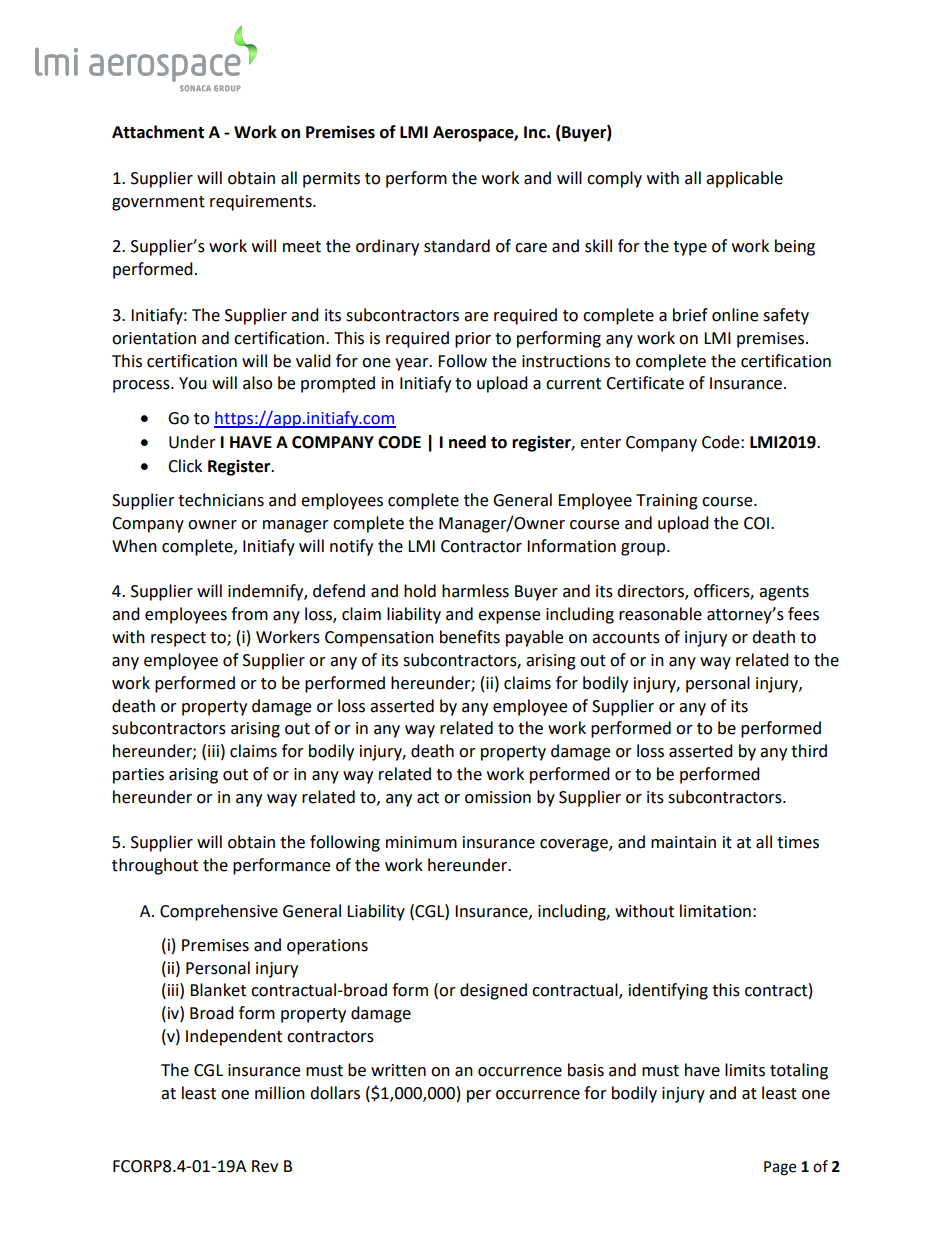  I want to click on applicable, so click(744, 179).
